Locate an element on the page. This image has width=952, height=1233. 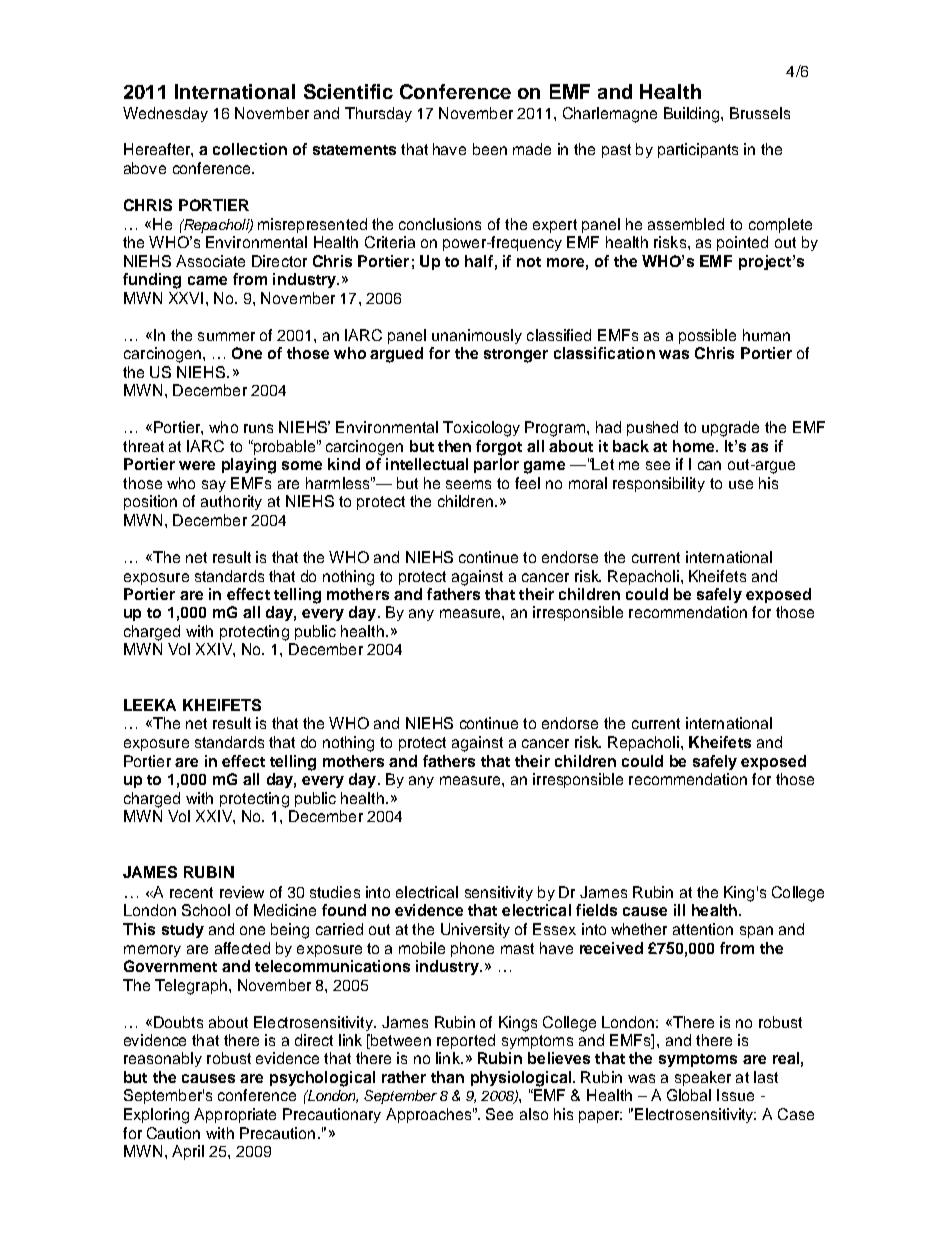
were is located at coordinates (197, 465).
